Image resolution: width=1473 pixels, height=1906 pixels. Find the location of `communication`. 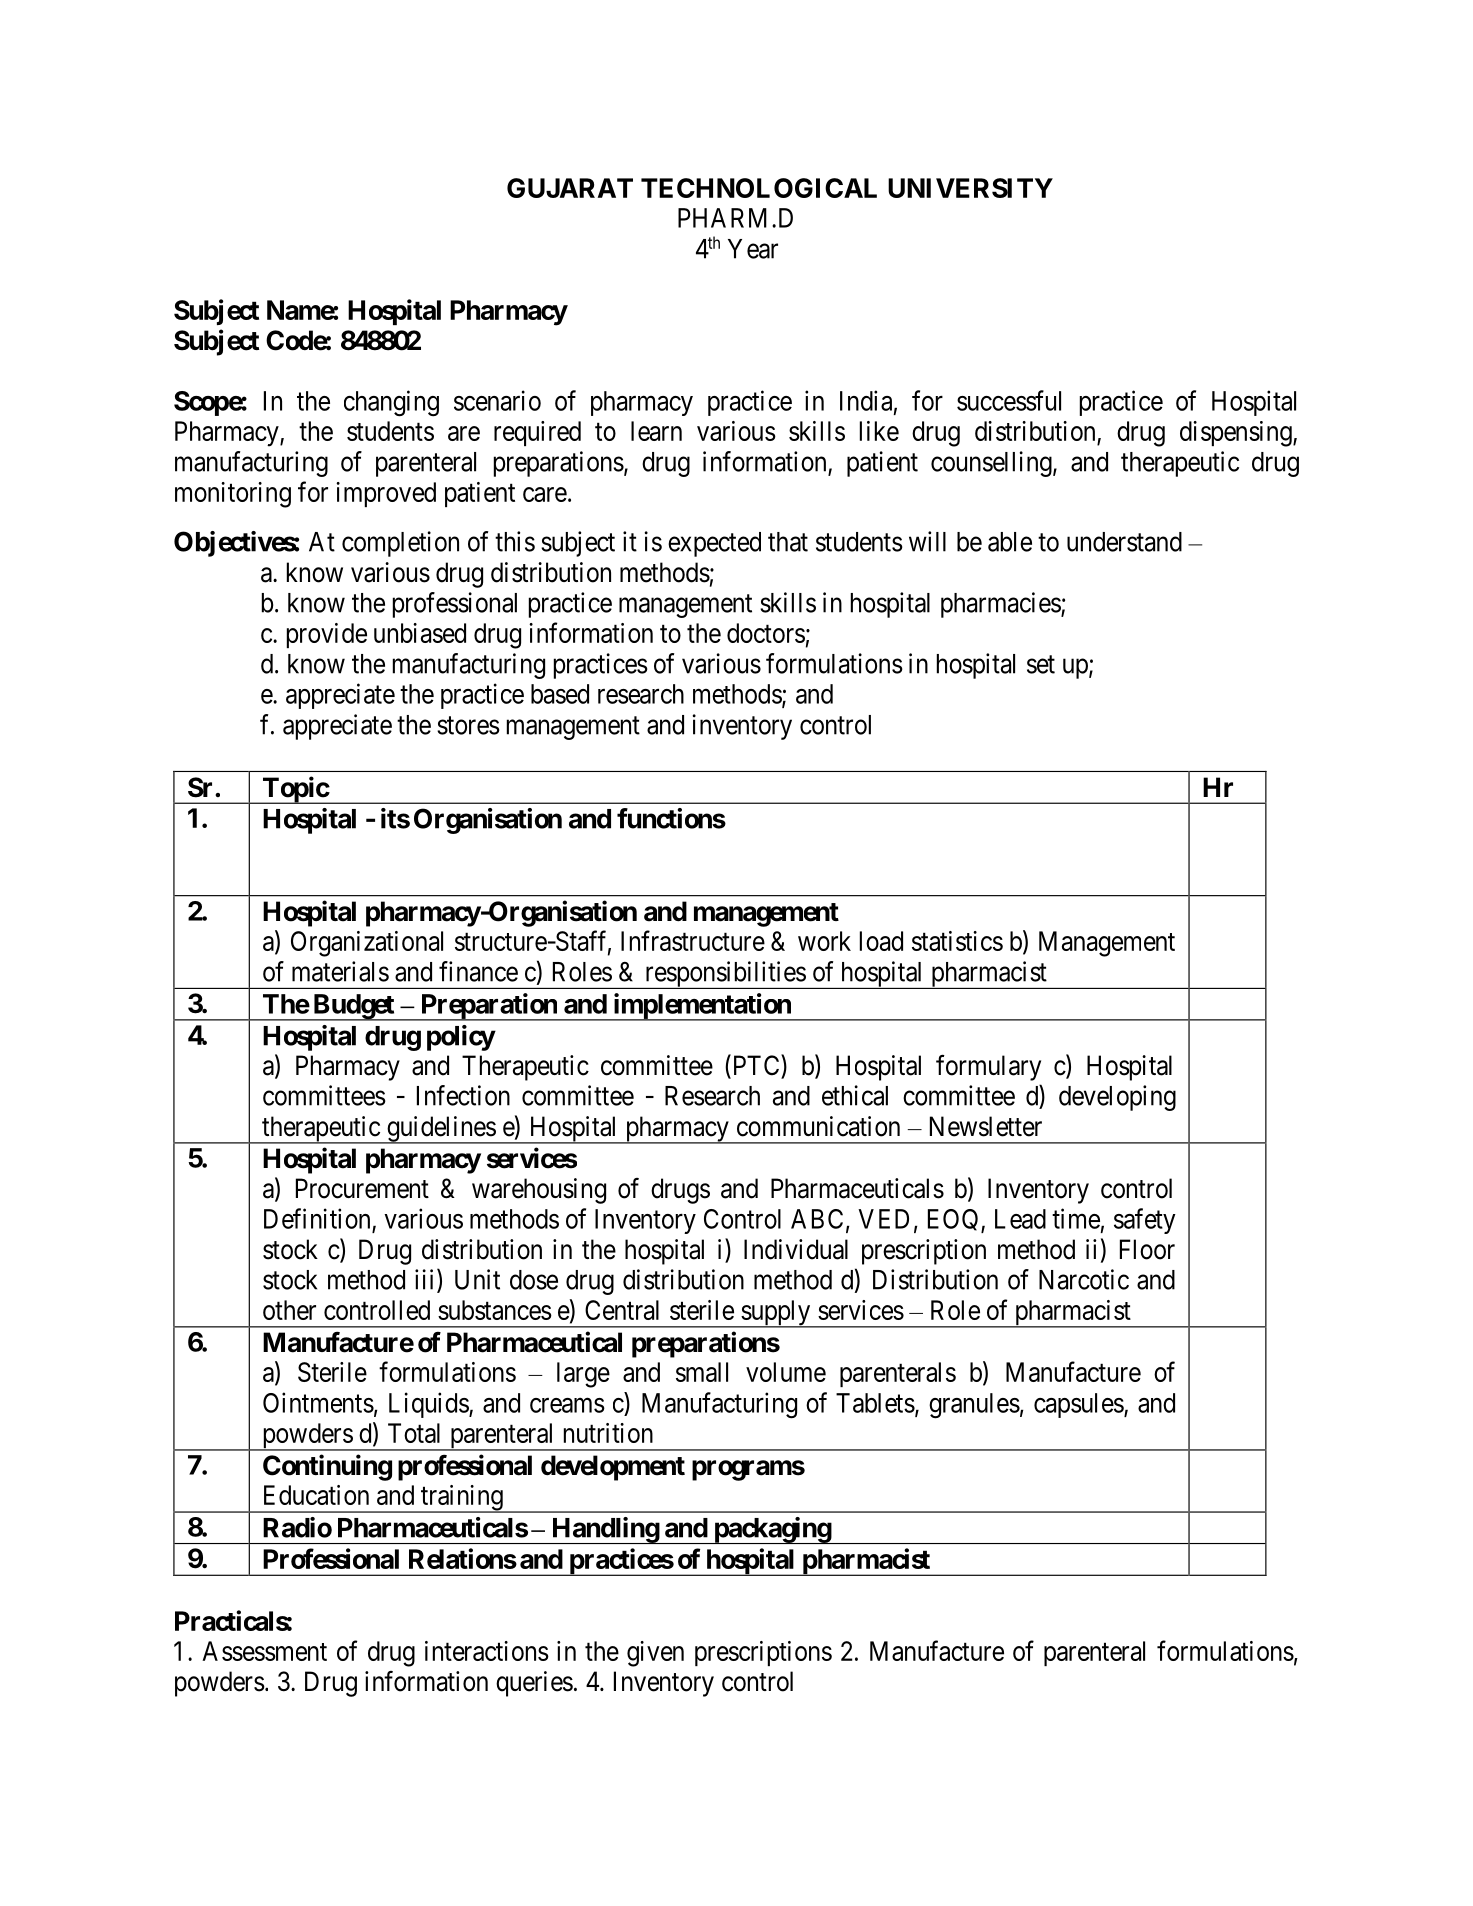

communication is located at coordinates (818, 1126).
